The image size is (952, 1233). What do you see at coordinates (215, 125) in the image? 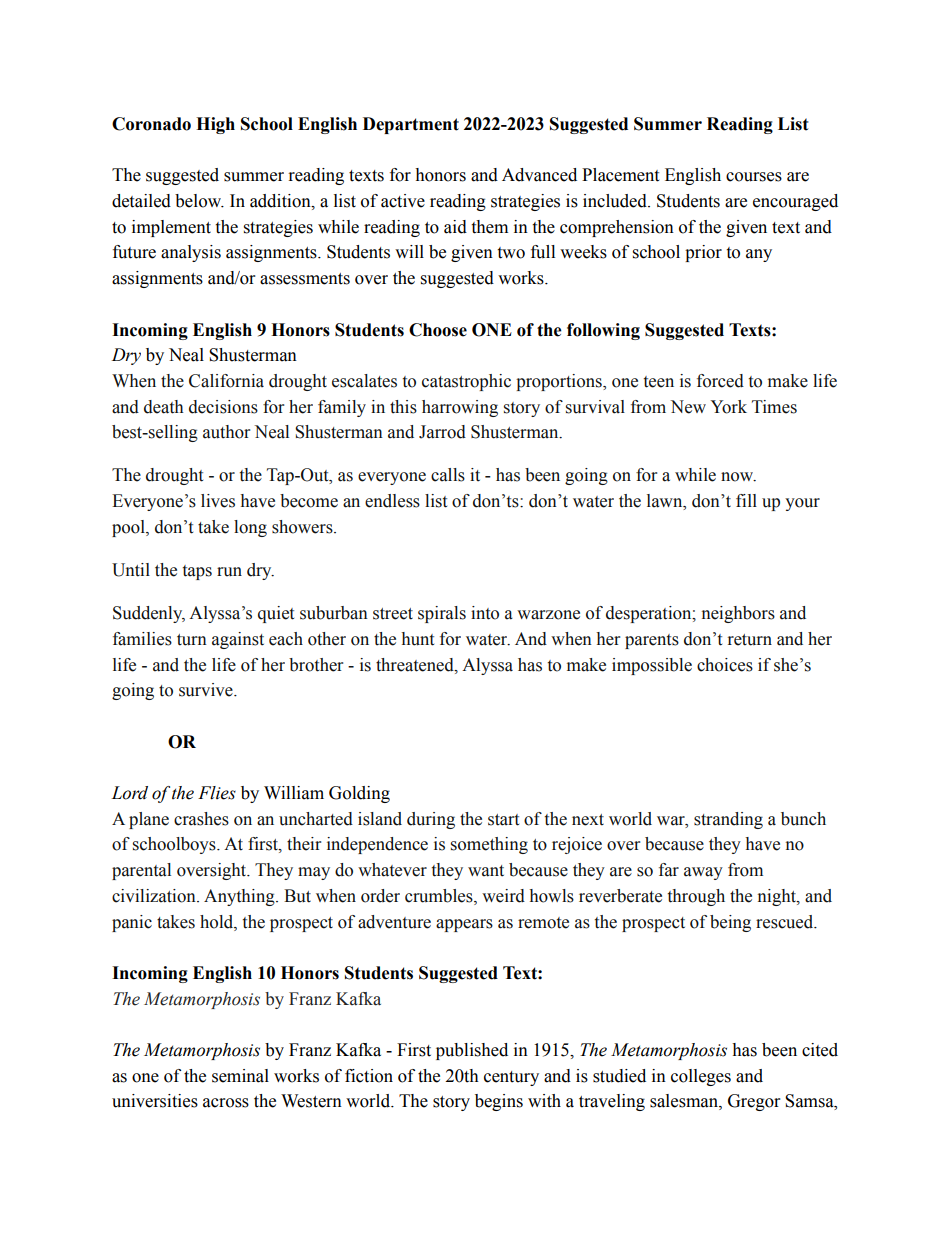
I see `High` at bounding box center [215, 125].
